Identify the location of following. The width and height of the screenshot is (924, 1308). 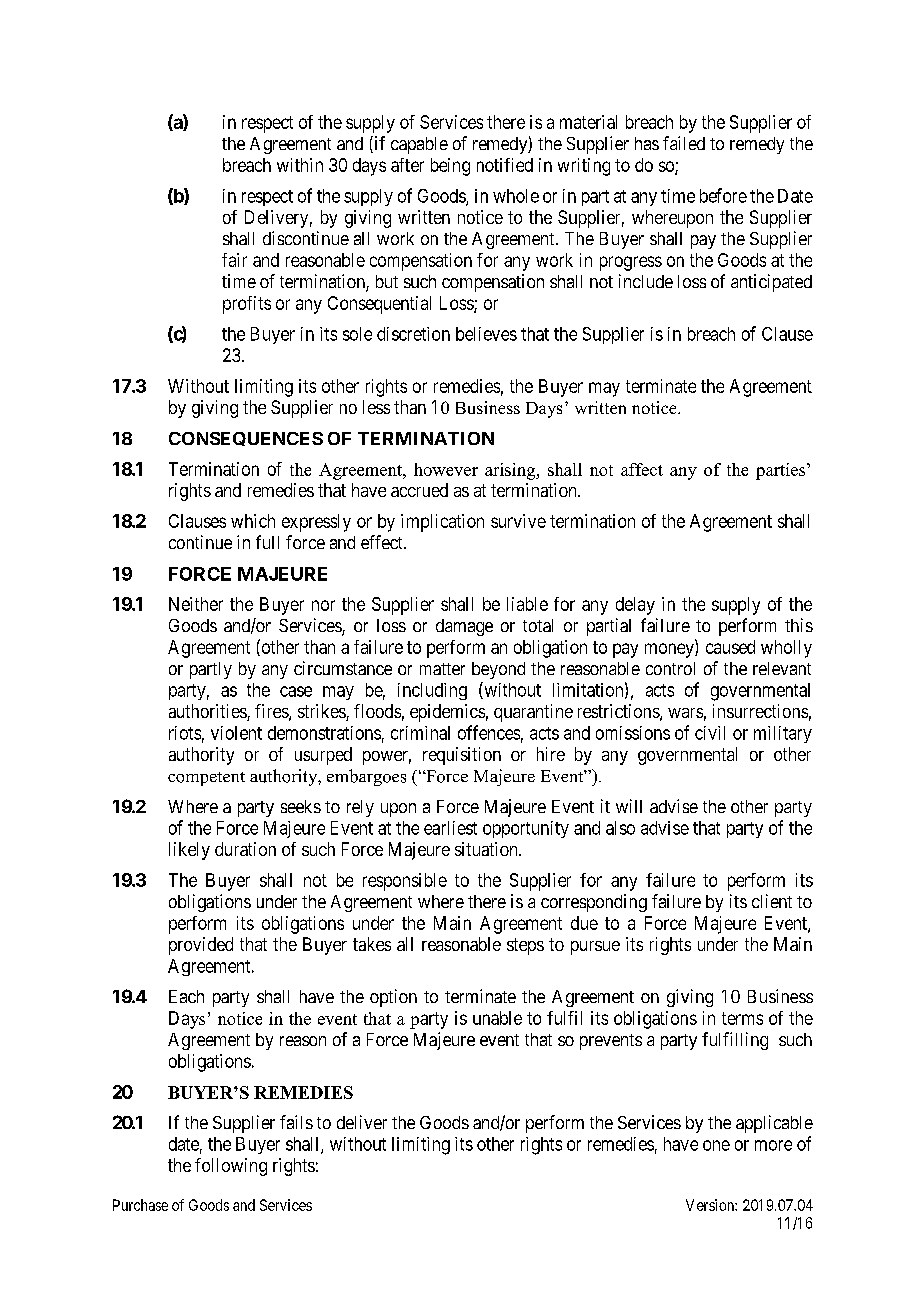
(231, 1167).
